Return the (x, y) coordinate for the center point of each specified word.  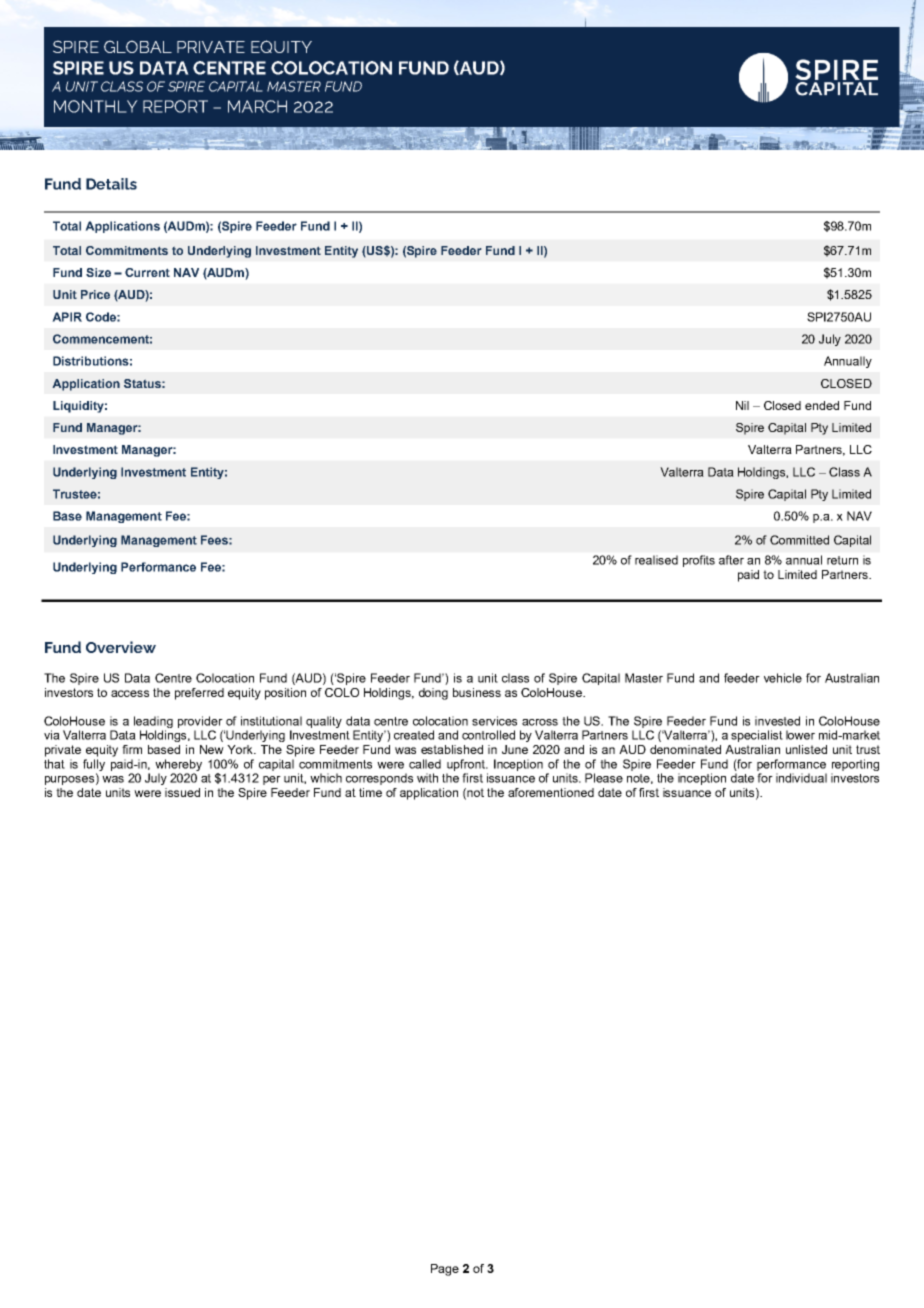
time (370, 792)
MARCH (257, 106)
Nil (742, 405)
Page (445, 1270)
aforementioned (551, 792)
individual (801, 778)
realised (656, 560)
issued (182, 792)
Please (604, 778)
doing (433, 694)
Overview (121, 647)
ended (822, 405)
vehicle (783, 678)
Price (95, 294)
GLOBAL (138, 46)
